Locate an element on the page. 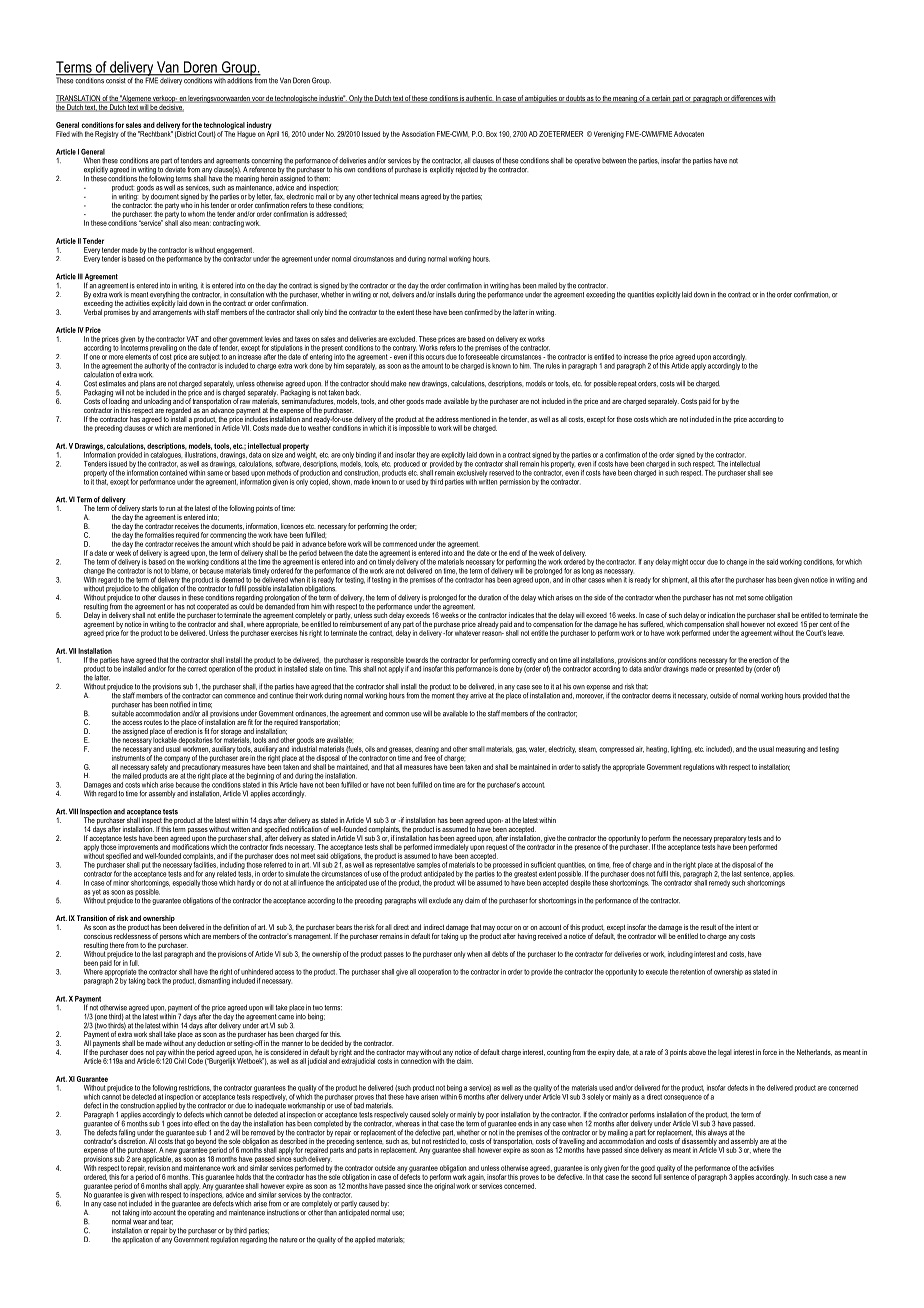 The width and height of the document is (924, 1308). suitable is located at coordinates (123, 712).
